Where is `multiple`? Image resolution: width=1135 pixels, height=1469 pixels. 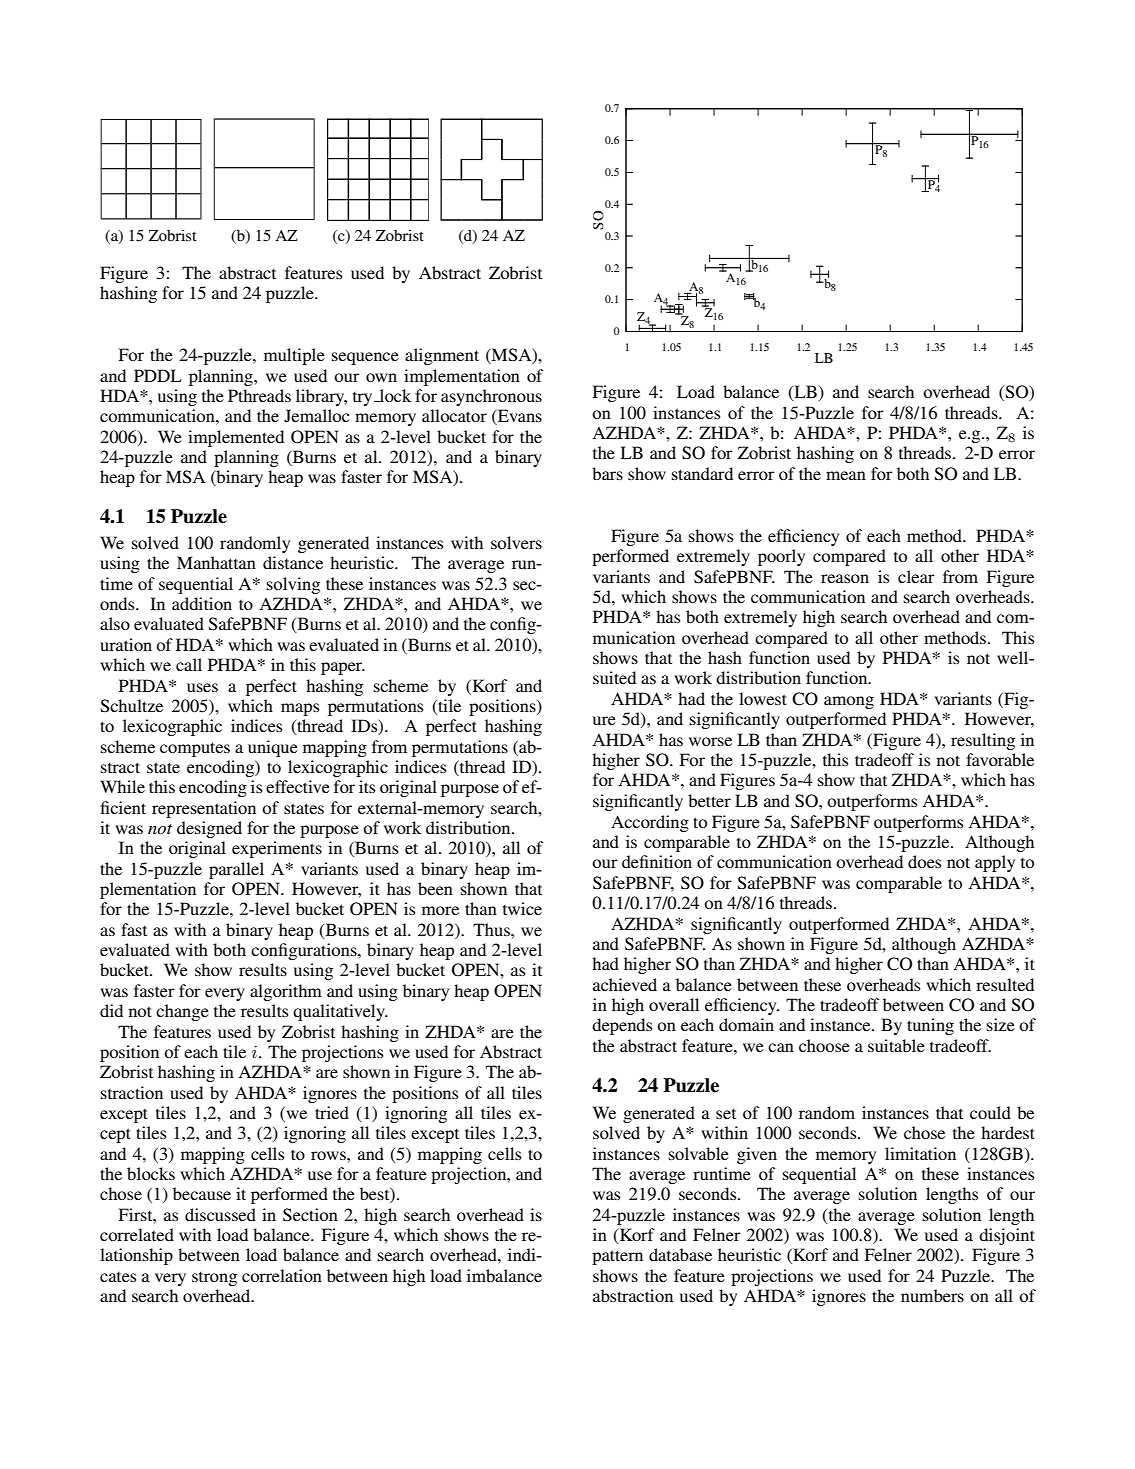
multiple is located at coordinates (294, 356).
